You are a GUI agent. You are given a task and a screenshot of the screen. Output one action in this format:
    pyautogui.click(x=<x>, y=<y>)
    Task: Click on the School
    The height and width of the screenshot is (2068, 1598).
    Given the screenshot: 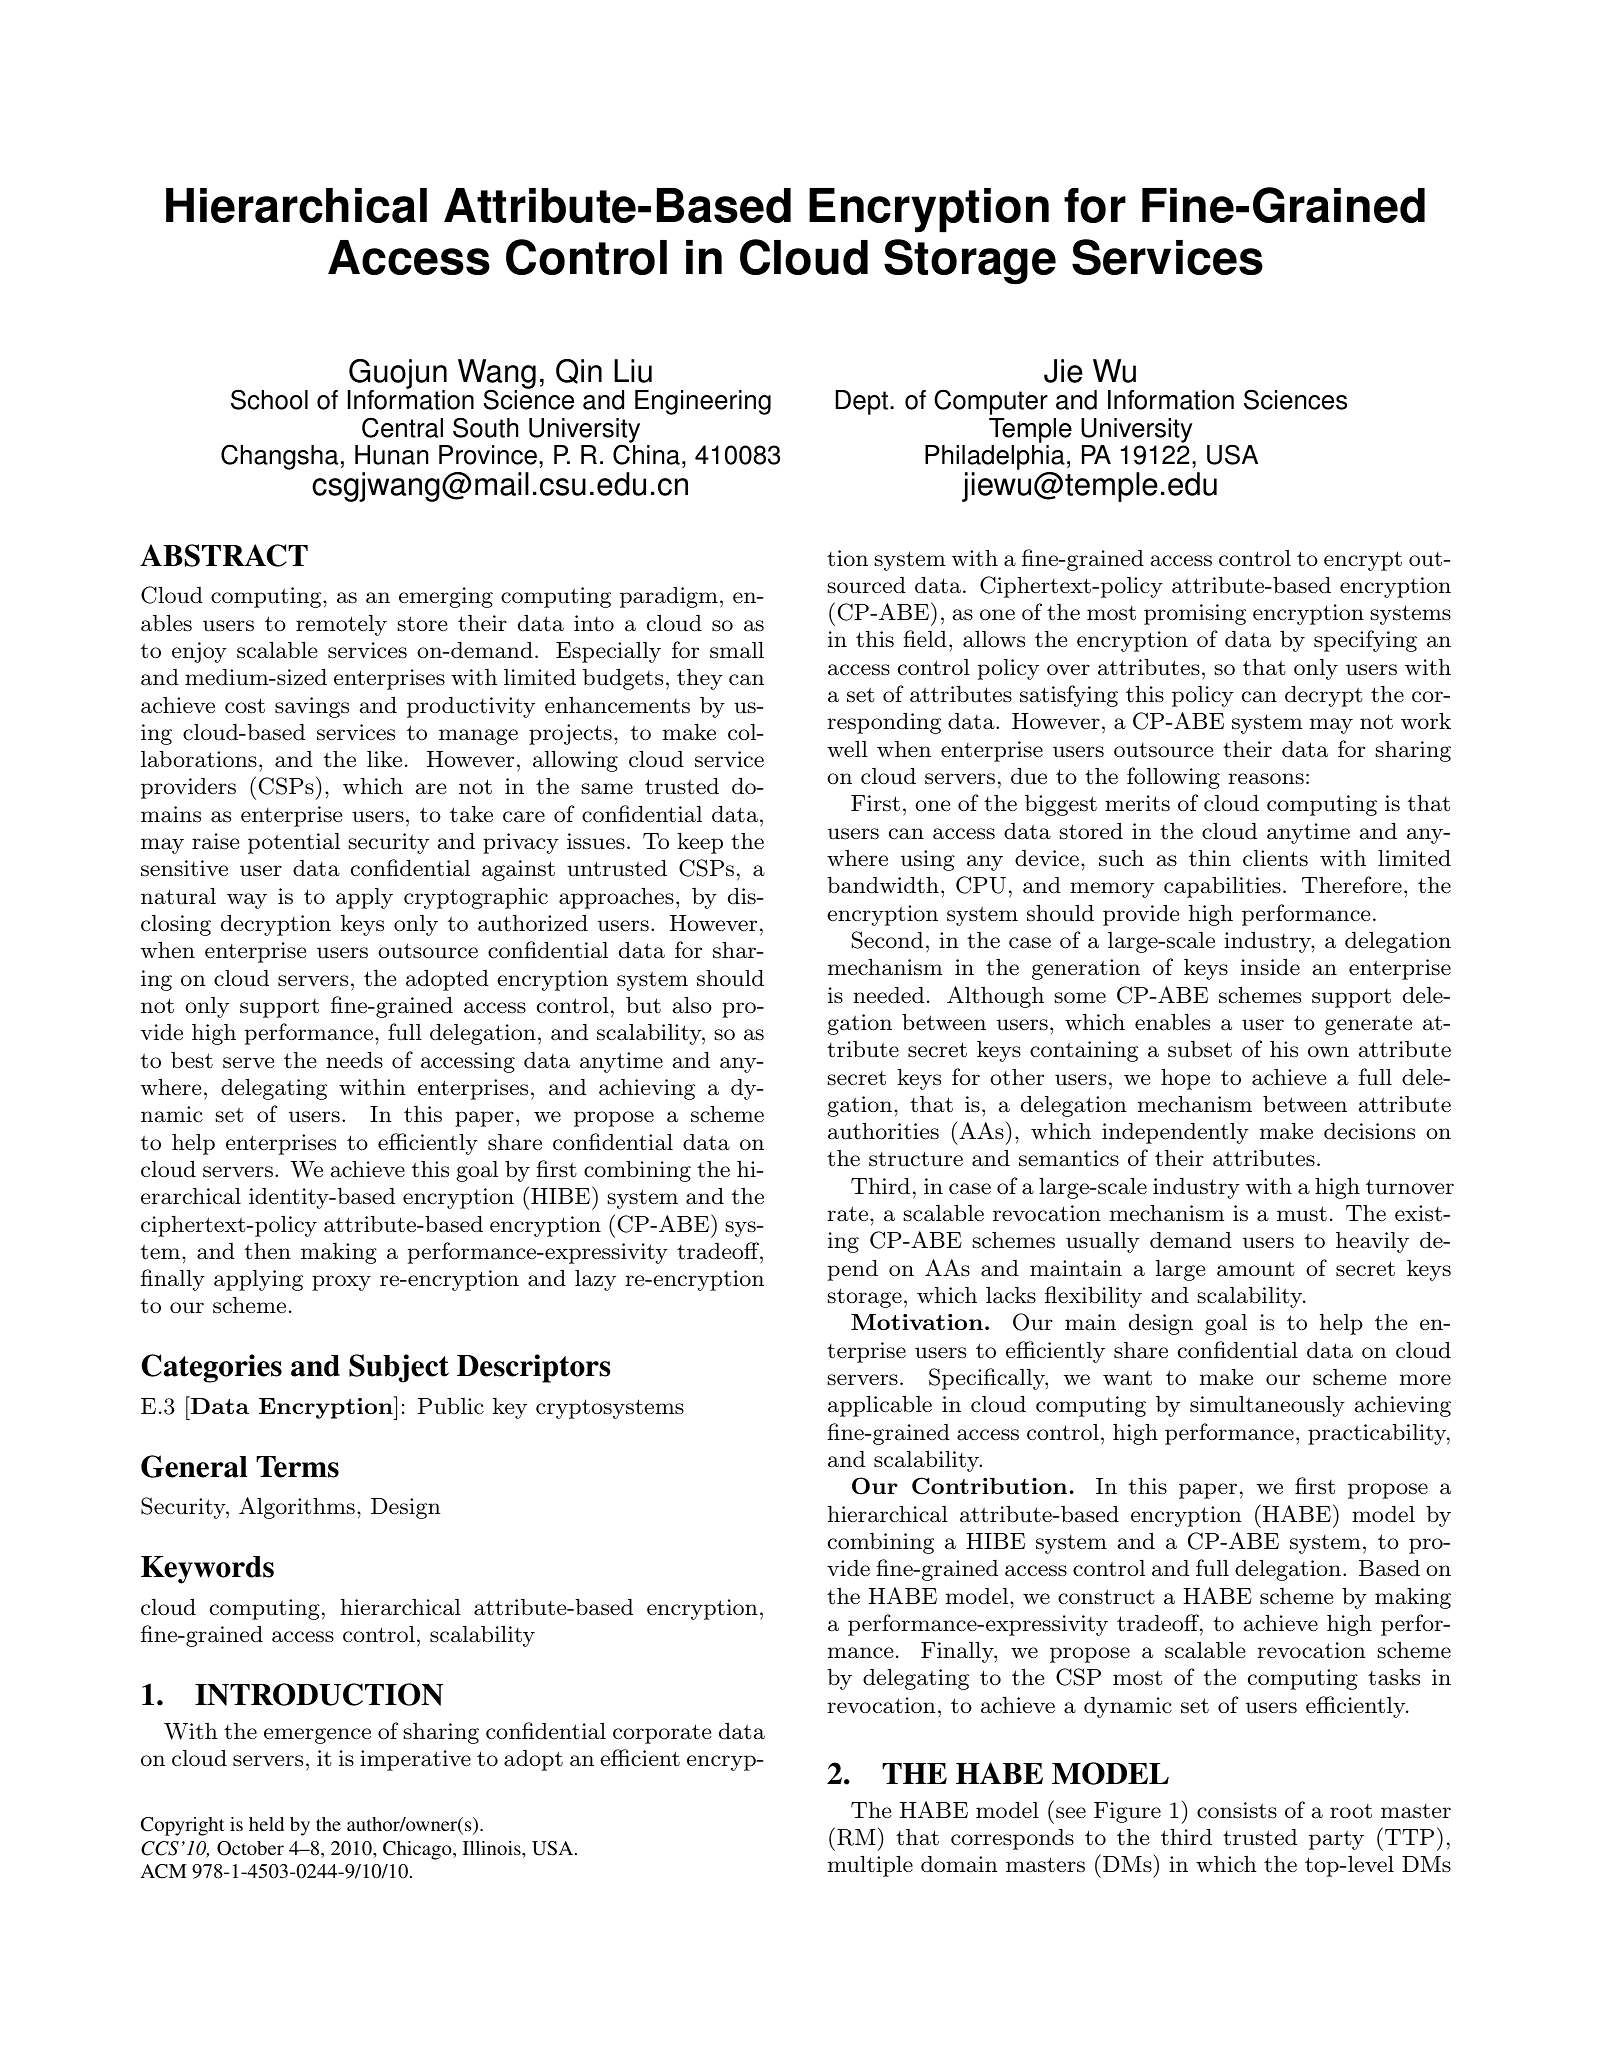 What is the action you would take?
    pyautogui.click(x=269, y=399)
